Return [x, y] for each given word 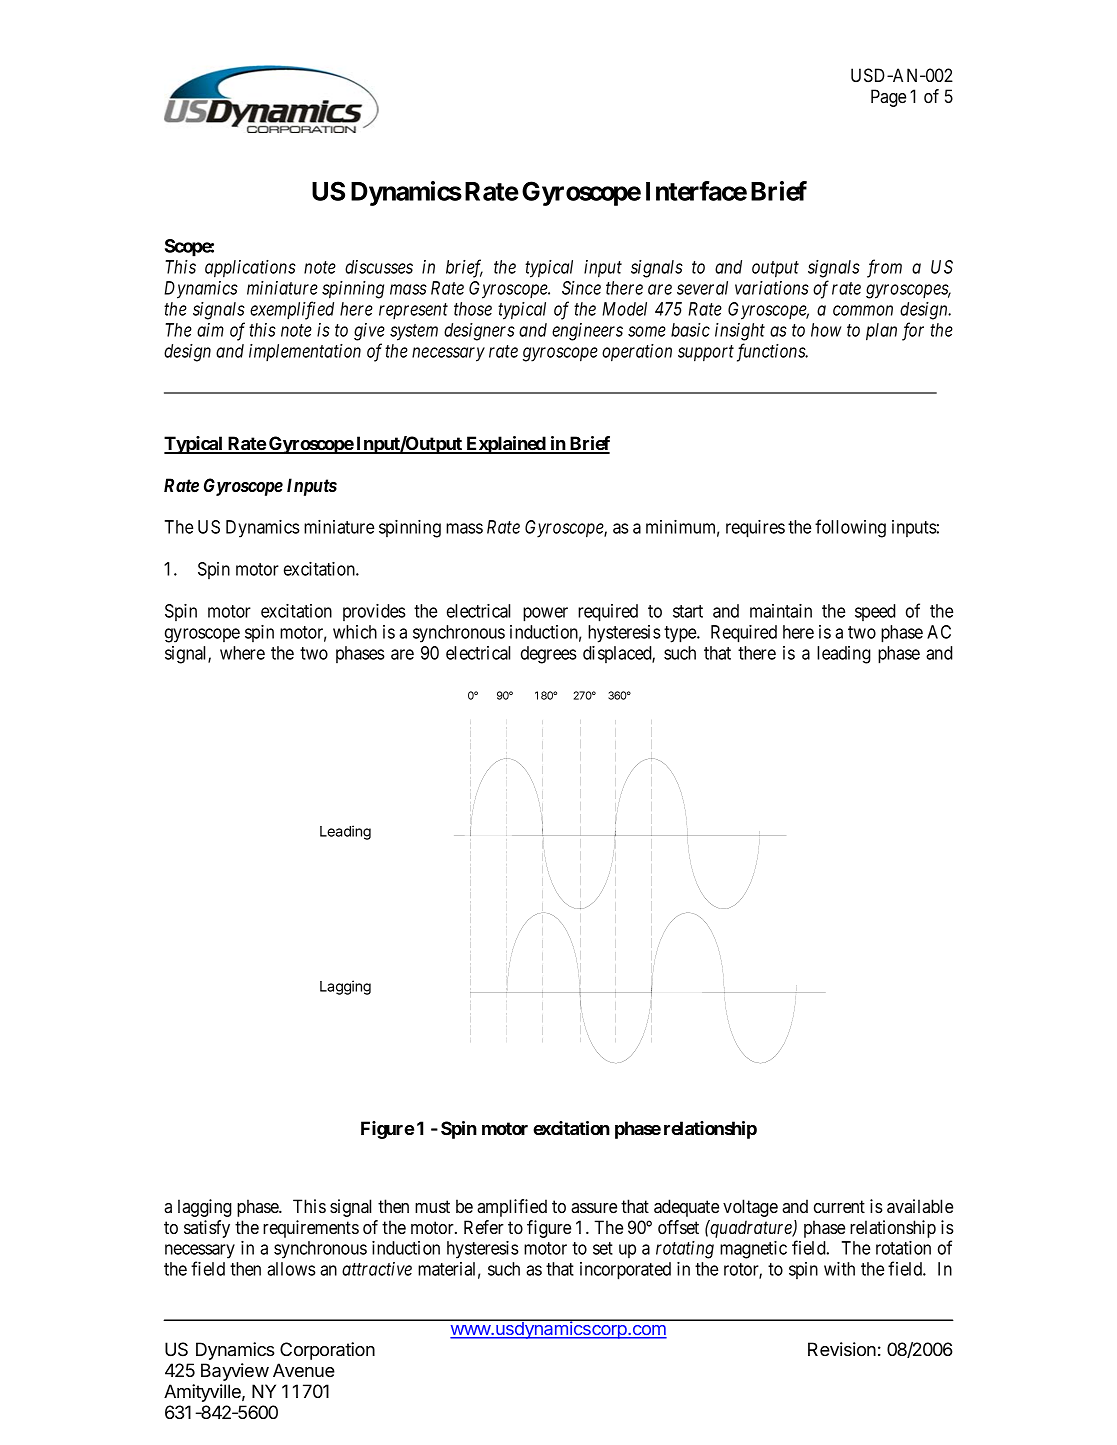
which [355, 632]
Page [888, 98]
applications [250, 269]
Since [581, 288]
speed [875, 612]
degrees [549, 655]
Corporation [327, 1351]
